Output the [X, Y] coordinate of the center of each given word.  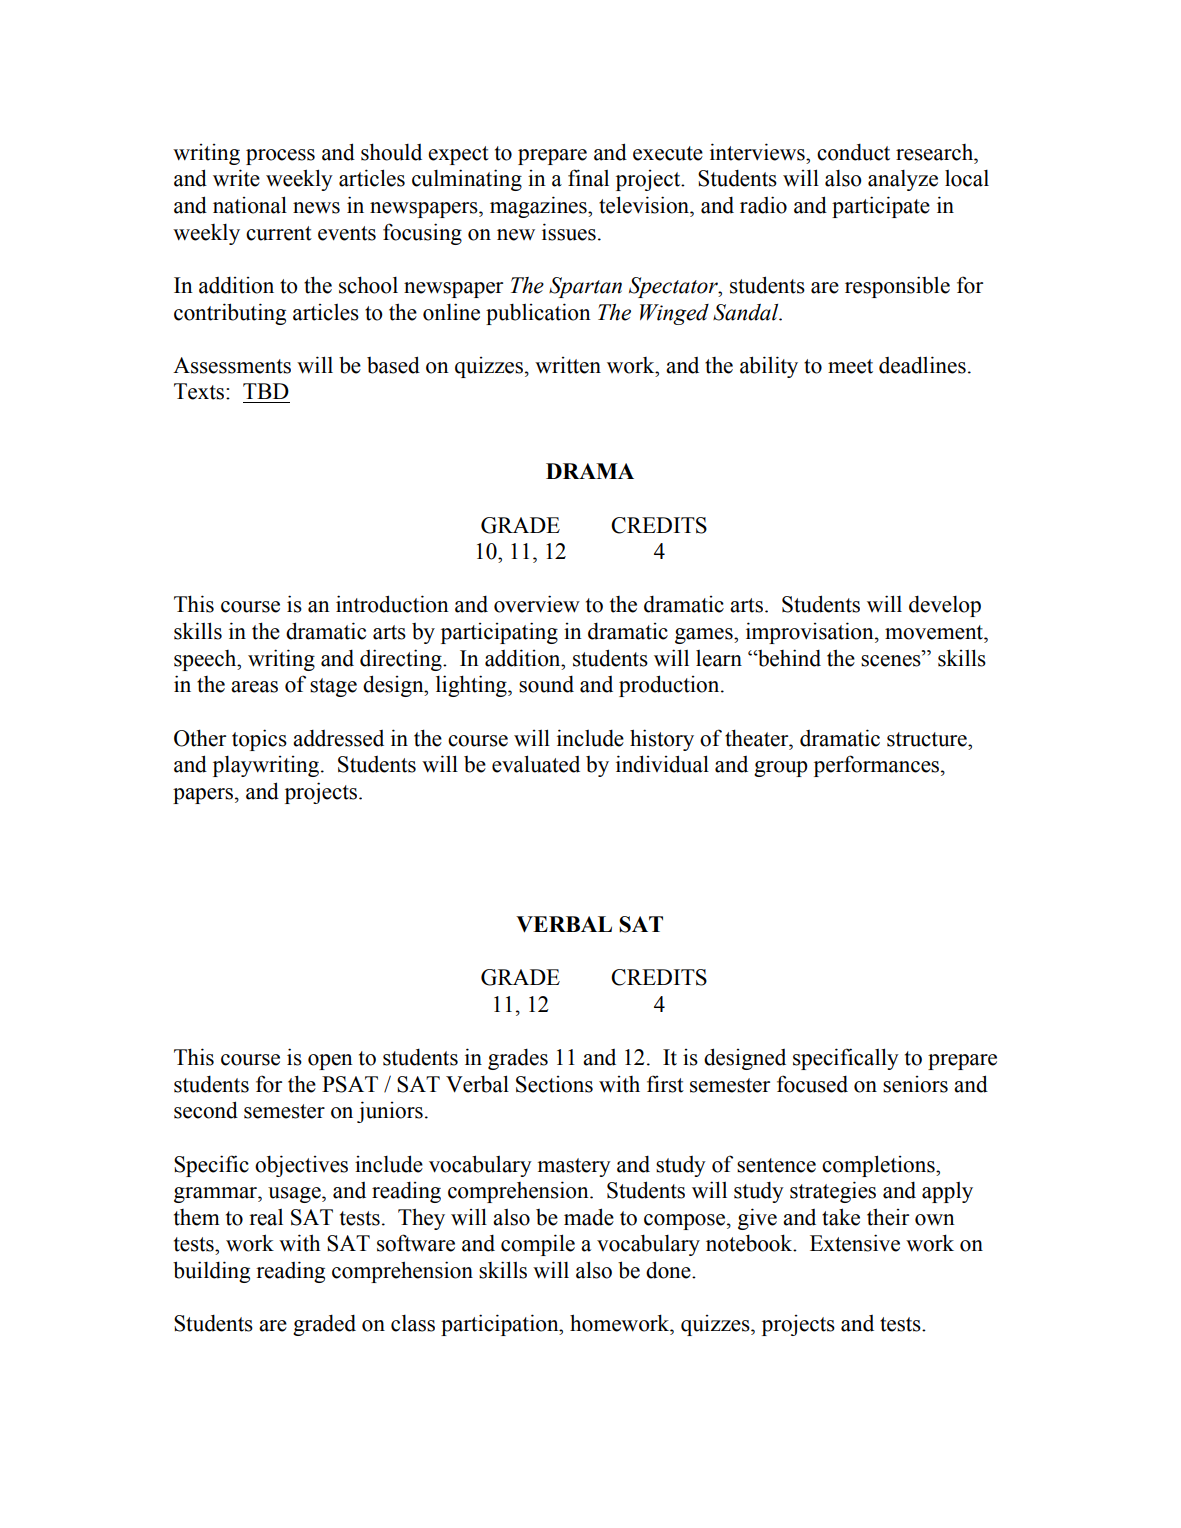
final [588, 178]
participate [881, 207]
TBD [266, 391]
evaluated [536, 764]
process [280, 157]
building [211, 1272]
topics [259, 740]
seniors [915, 1084]
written [568, 365]
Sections [554, 1084]
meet [850, 366]
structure [928, 739]
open [330, 1062]
